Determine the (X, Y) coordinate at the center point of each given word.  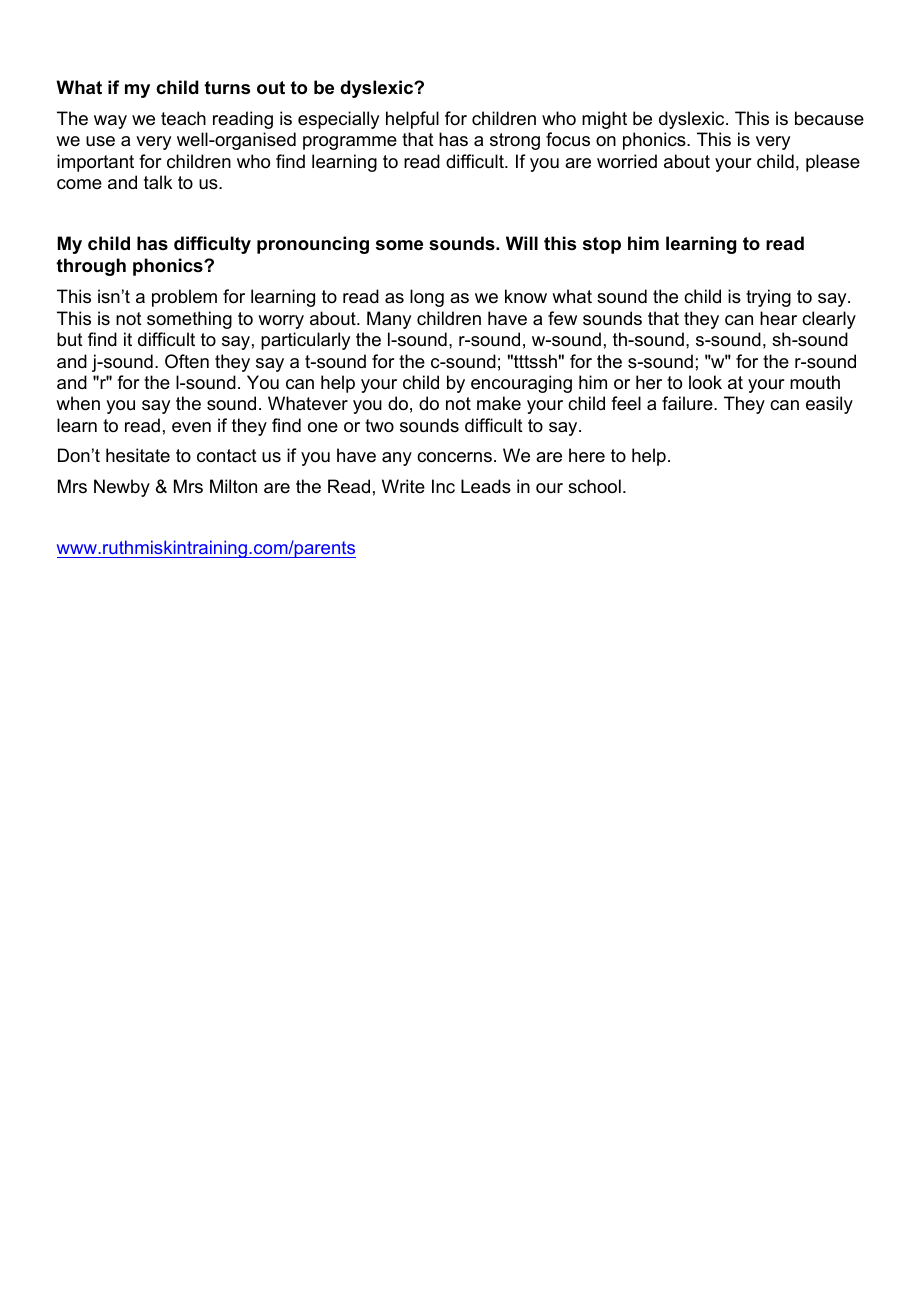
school (594, 486)
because (829, 118)
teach (183, 118)
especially (338, 120)
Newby (122, 488)
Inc (443, 486)
